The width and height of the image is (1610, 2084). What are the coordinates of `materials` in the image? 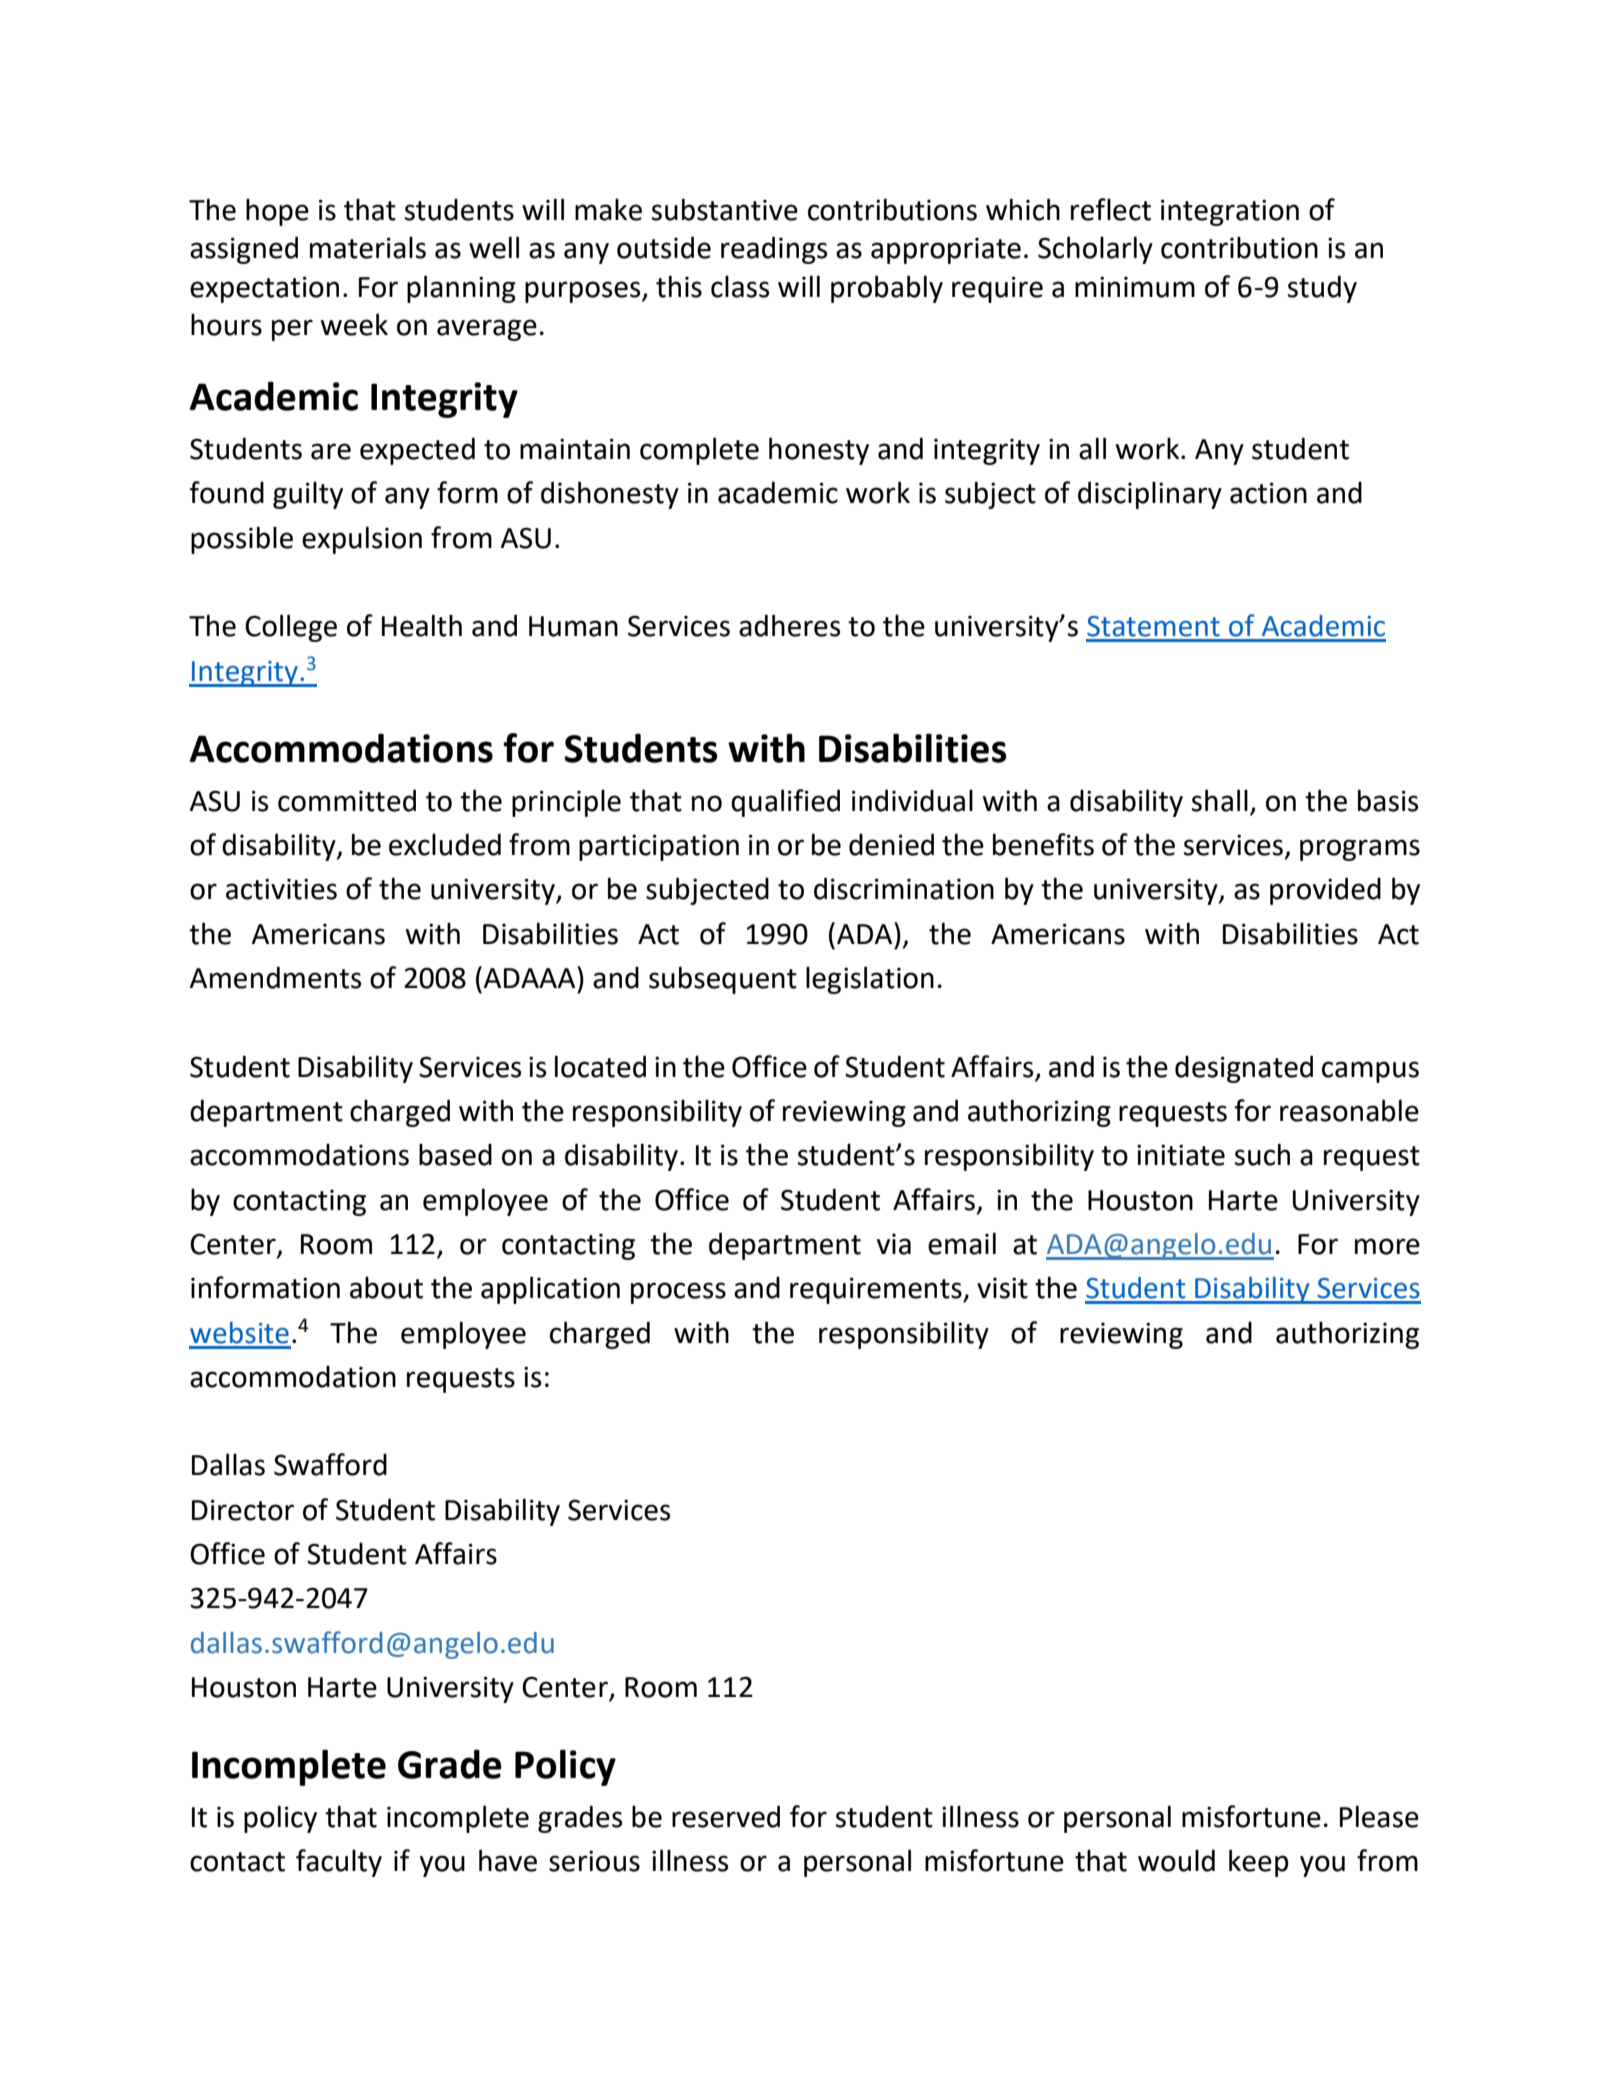 It's located at (368, 247).
